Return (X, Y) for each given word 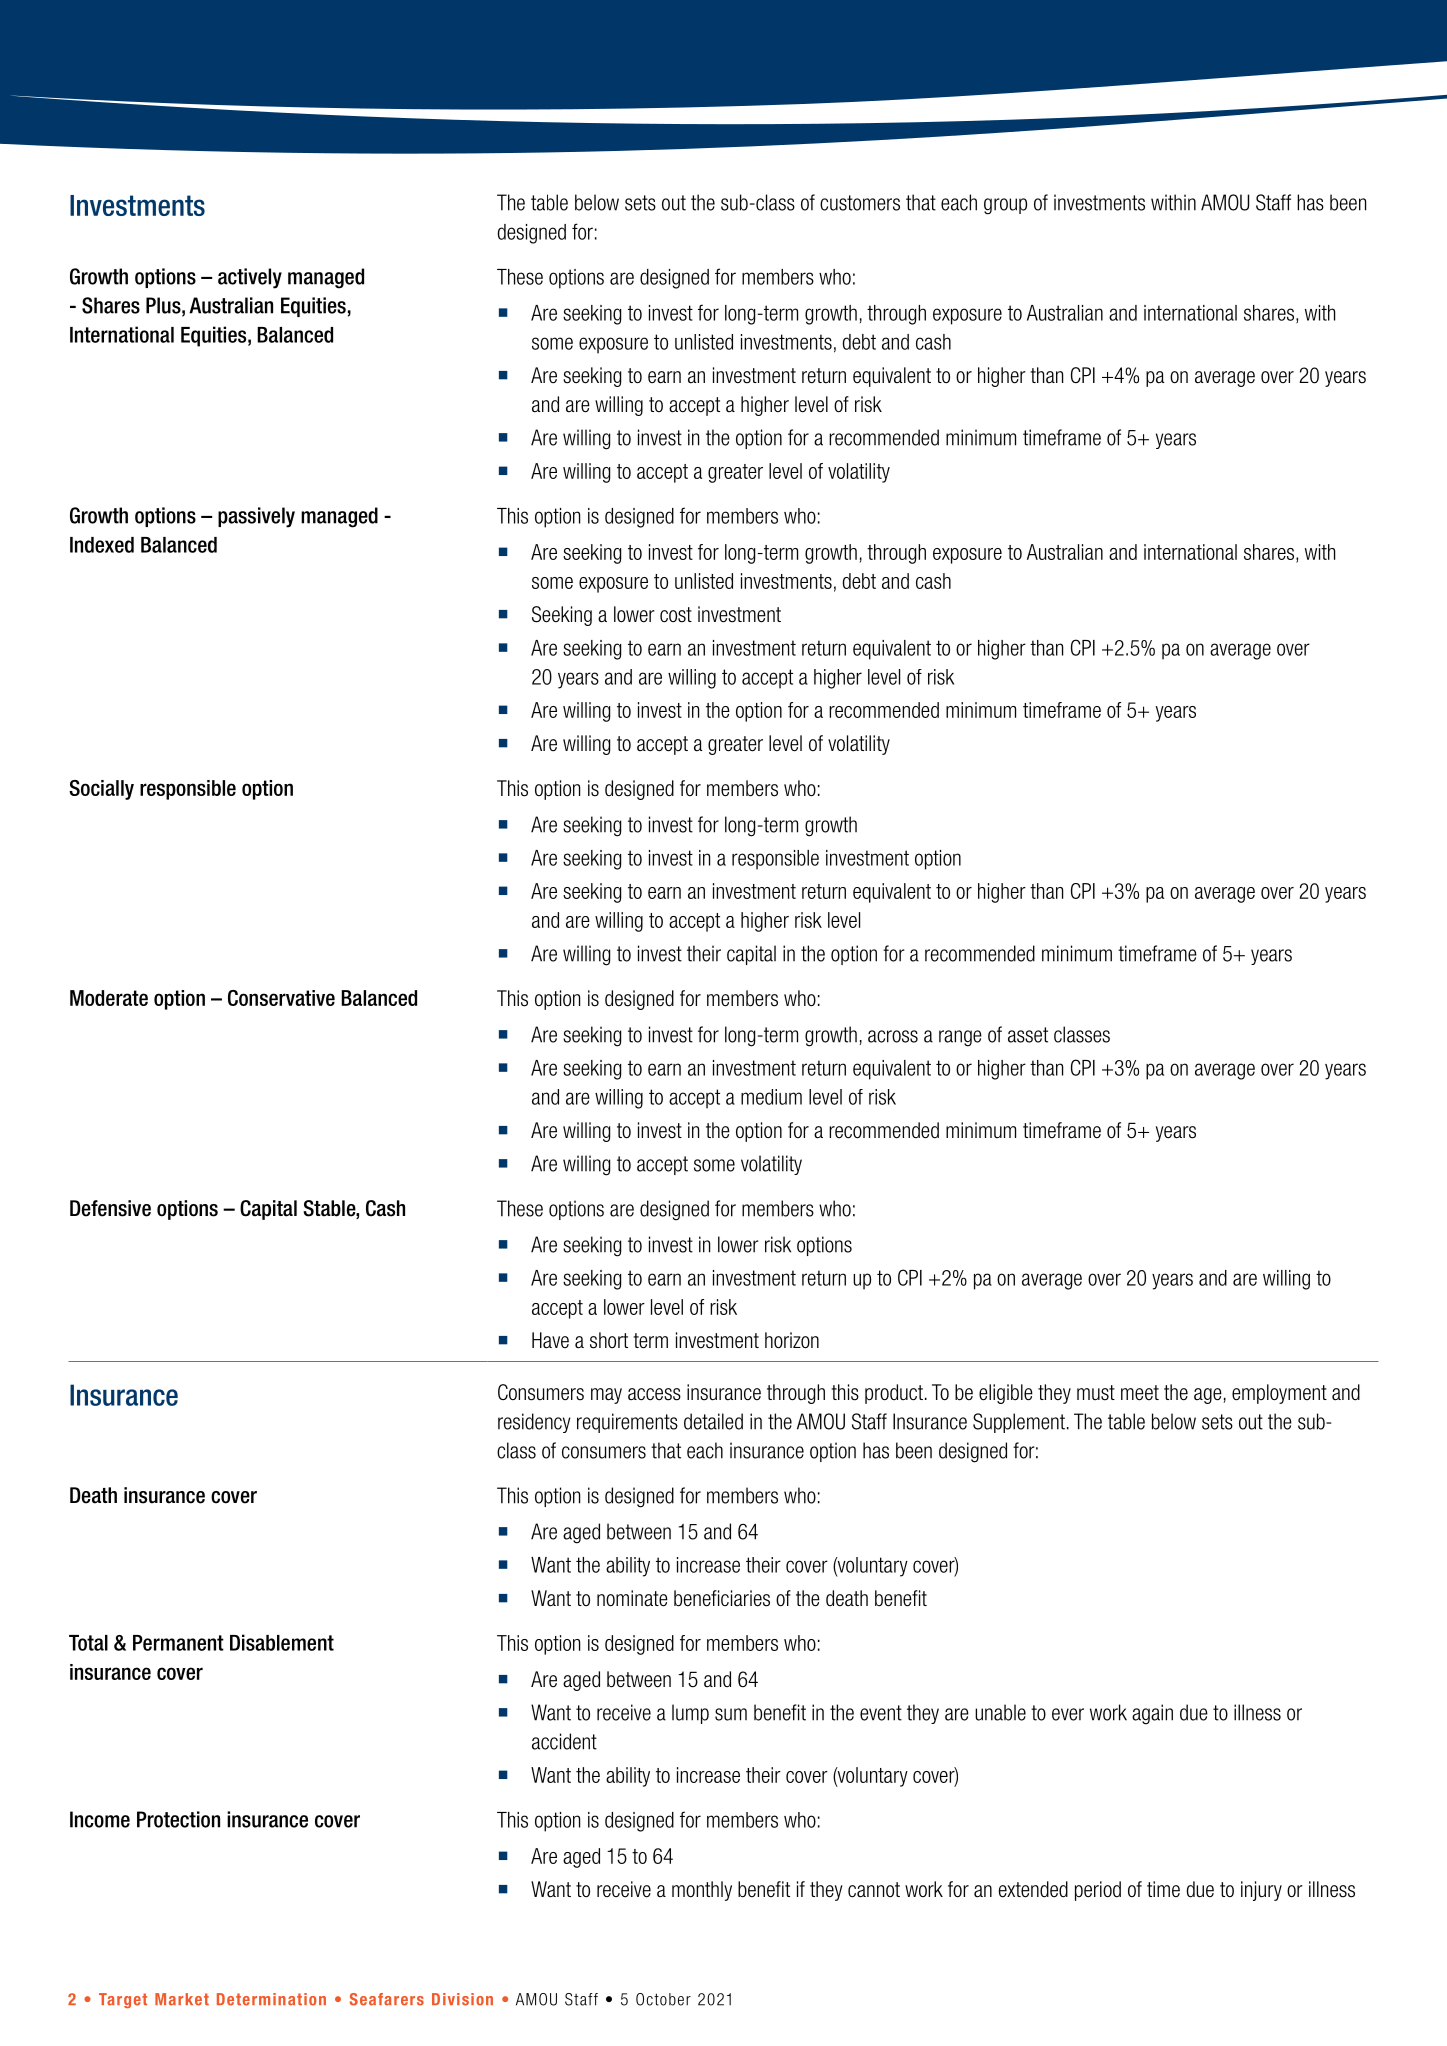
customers (860, 203)
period (1098, 1891)
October (663, 1999)
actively (250, 278)
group (1005, 206)
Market (182, 1999)
